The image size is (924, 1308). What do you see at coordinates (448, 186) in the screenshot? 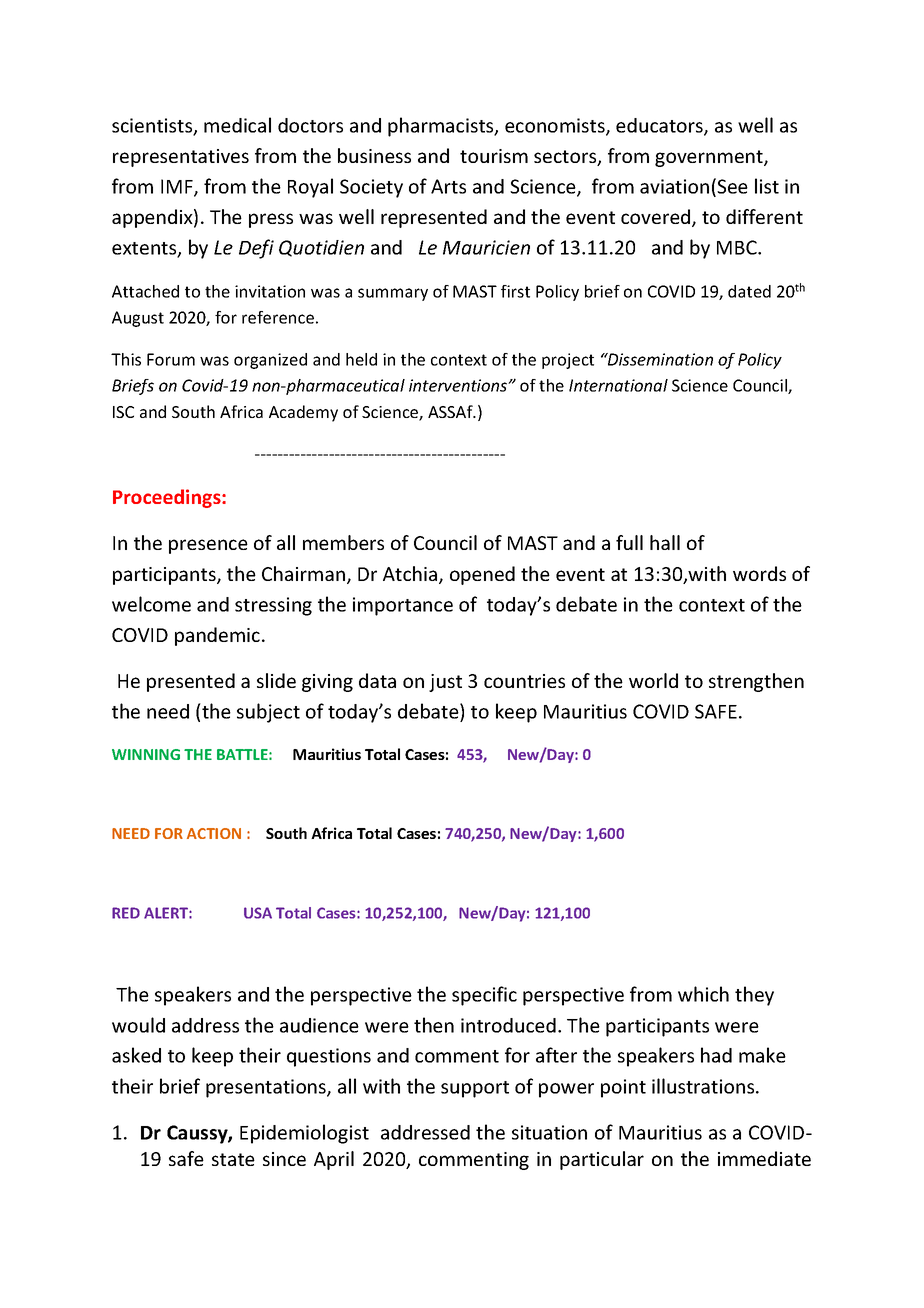
I see `Arts` at bounding box center [448, 186].
